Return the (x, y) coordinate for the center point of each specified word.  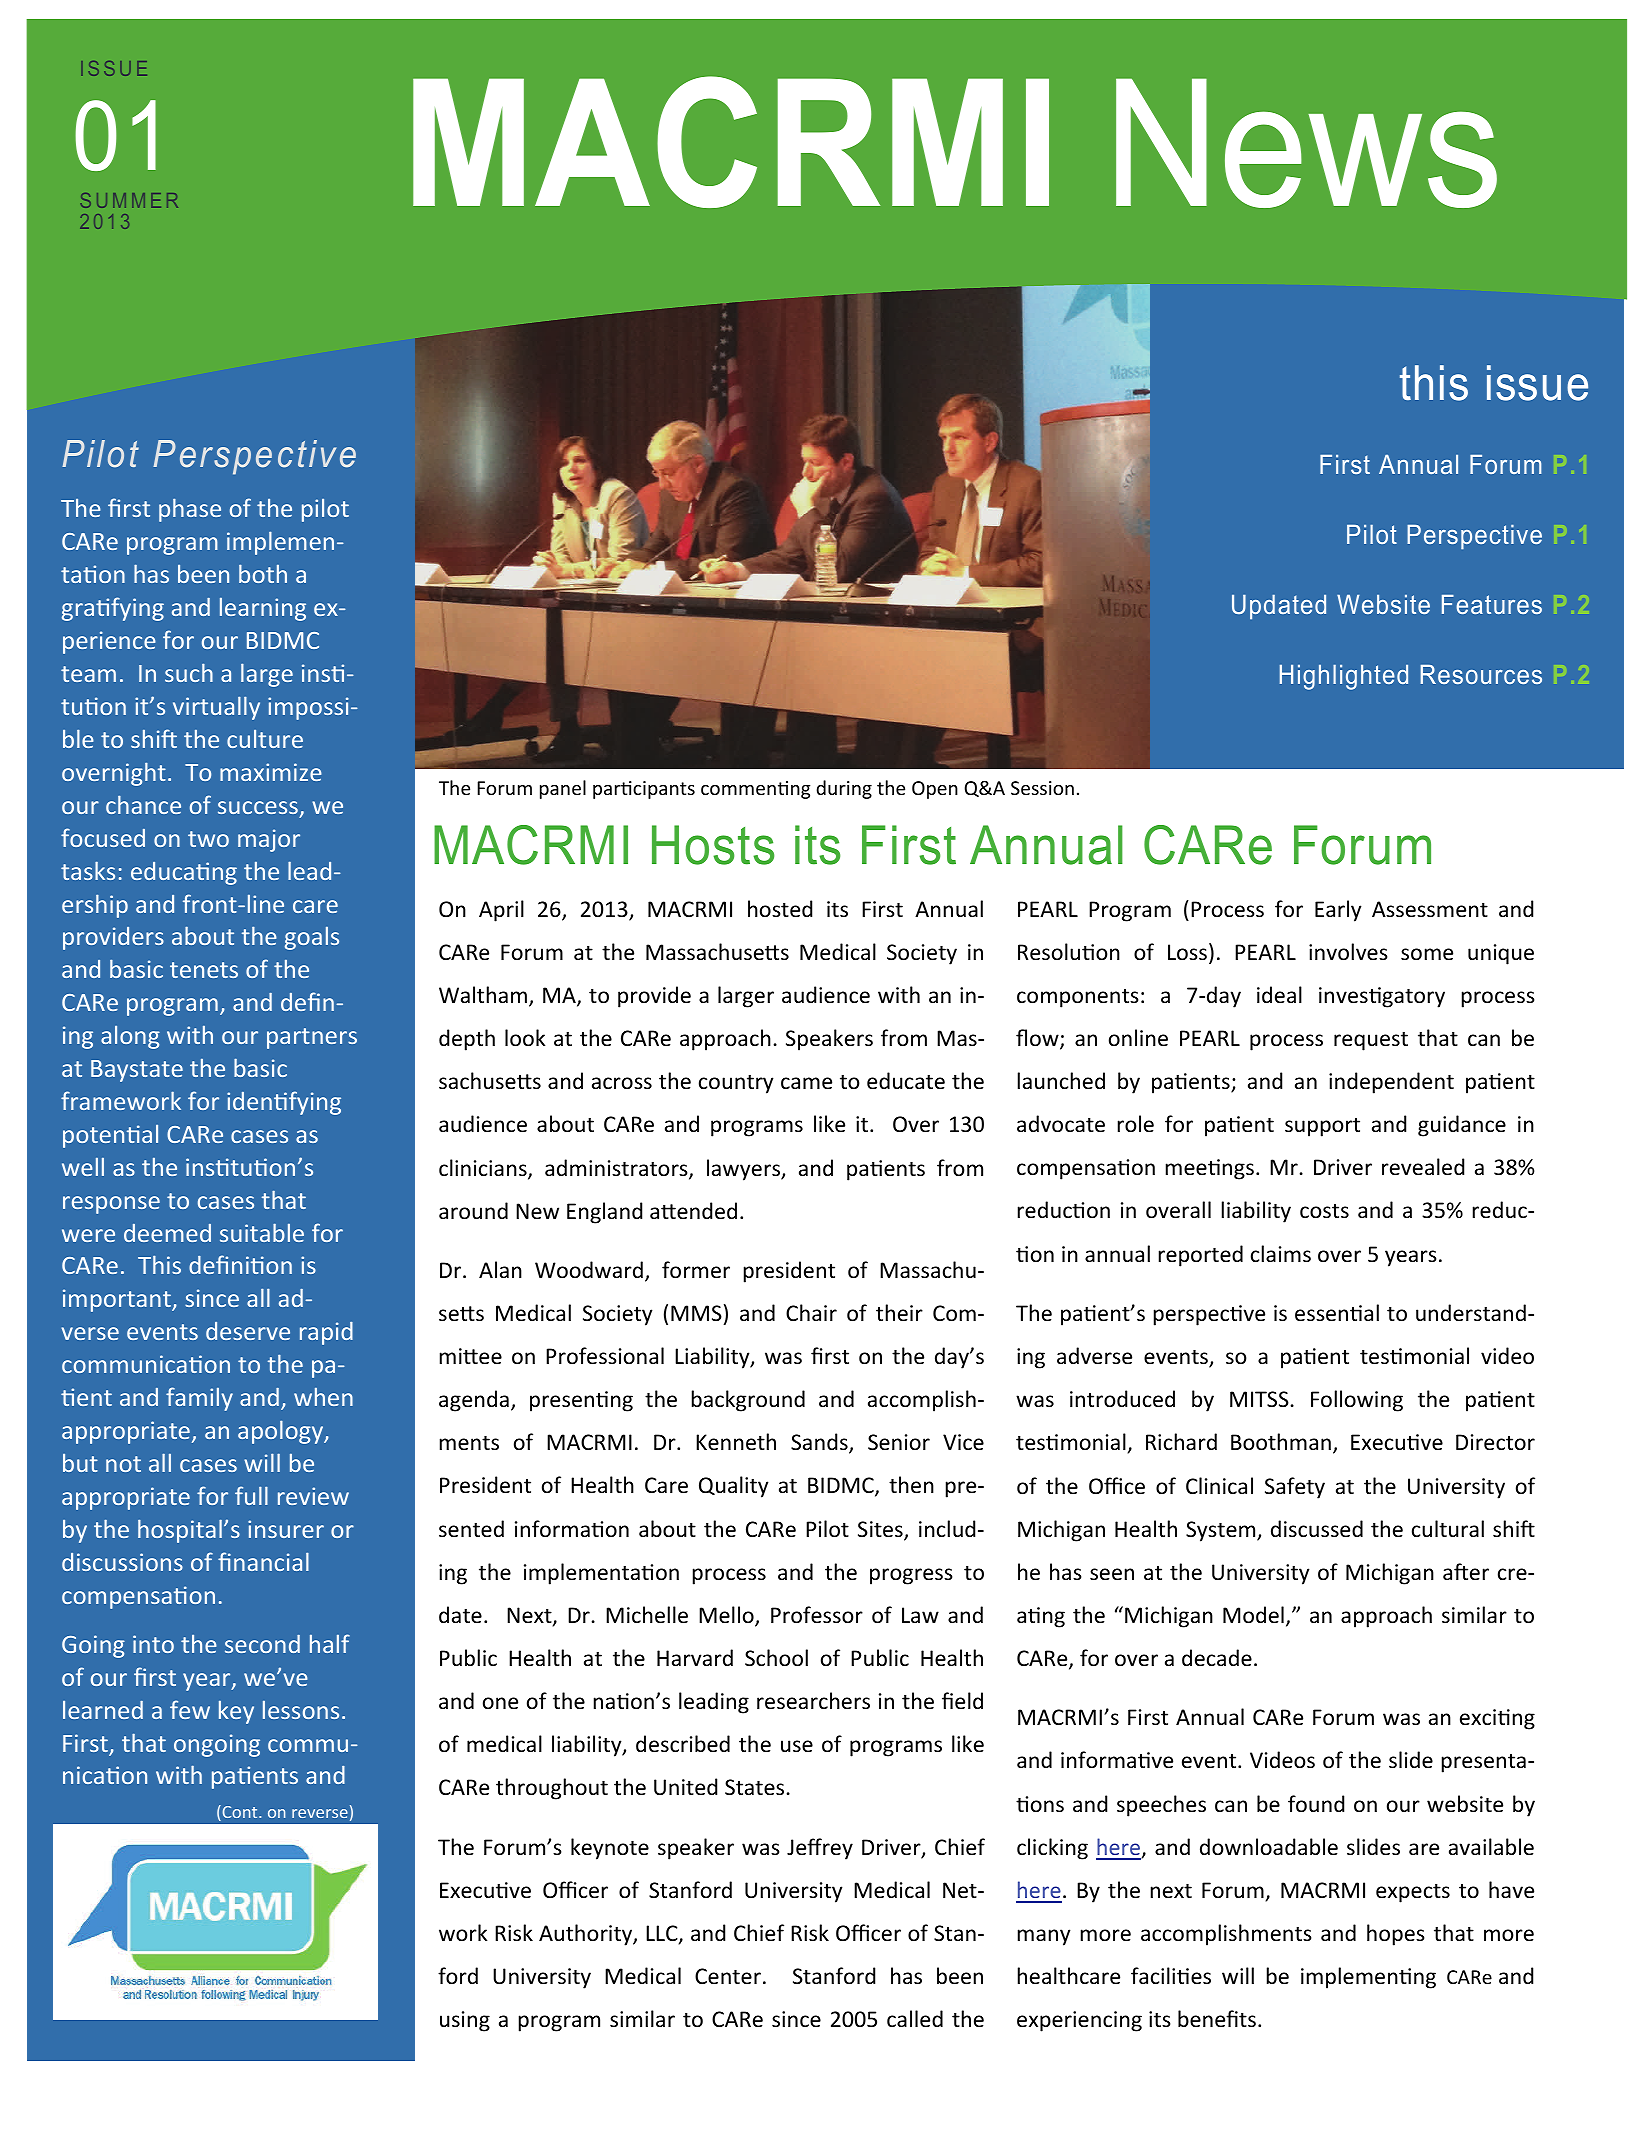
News (1306, 143)
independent (1391, 1083)
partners (312, 1038)
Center (728, 1976)
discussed (1317, 1529)
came (806, 1083)
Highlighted (1344, 677)
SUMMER (129, 200)
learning (263, 609)
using (465, 2021)
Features (1492, 604)
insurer (286, 1529)
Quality (734, 1487)
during (844, 789)
